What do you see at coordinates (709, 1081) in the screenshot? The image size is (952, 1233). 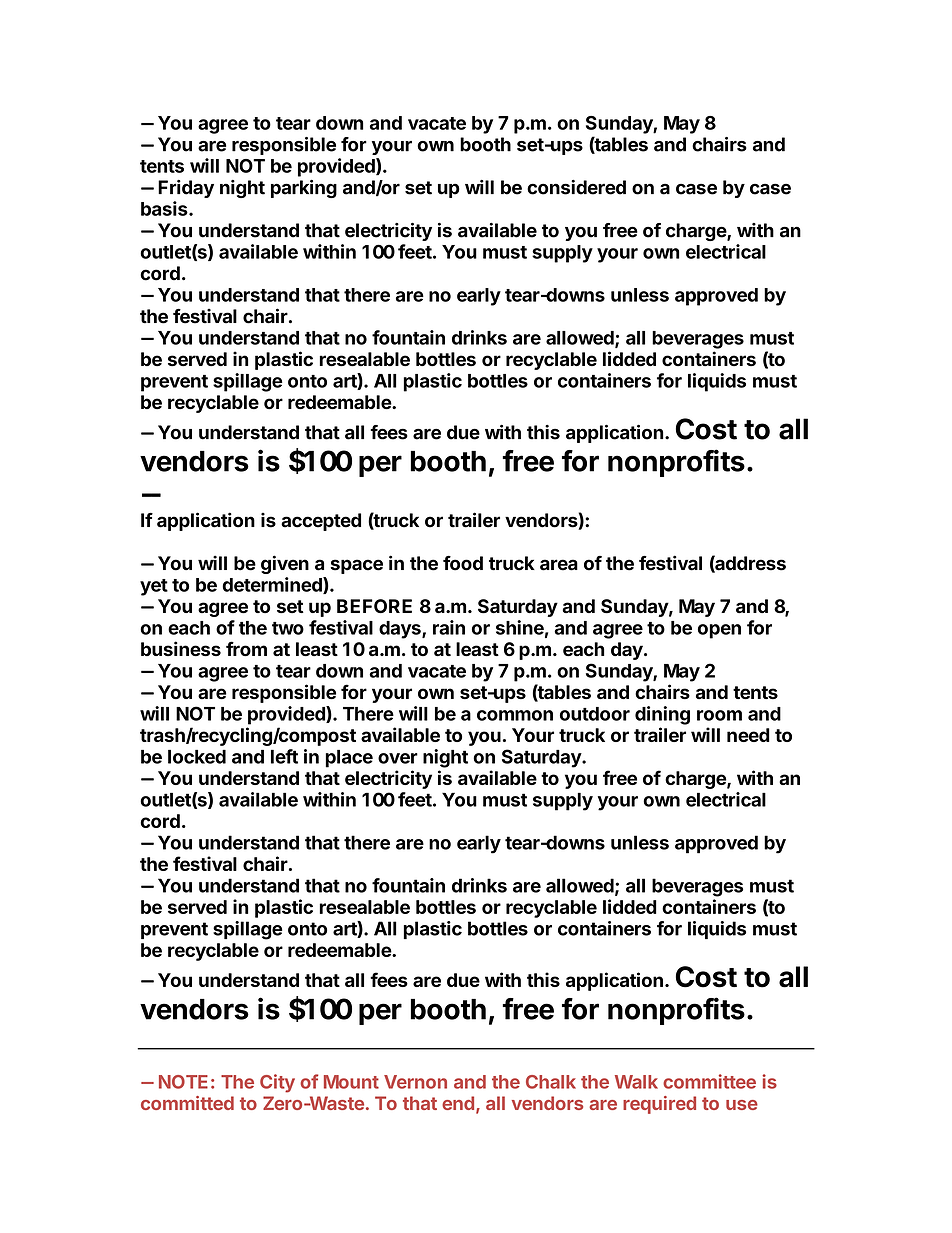 I see `committee` at bounding box center [709, 1081].
